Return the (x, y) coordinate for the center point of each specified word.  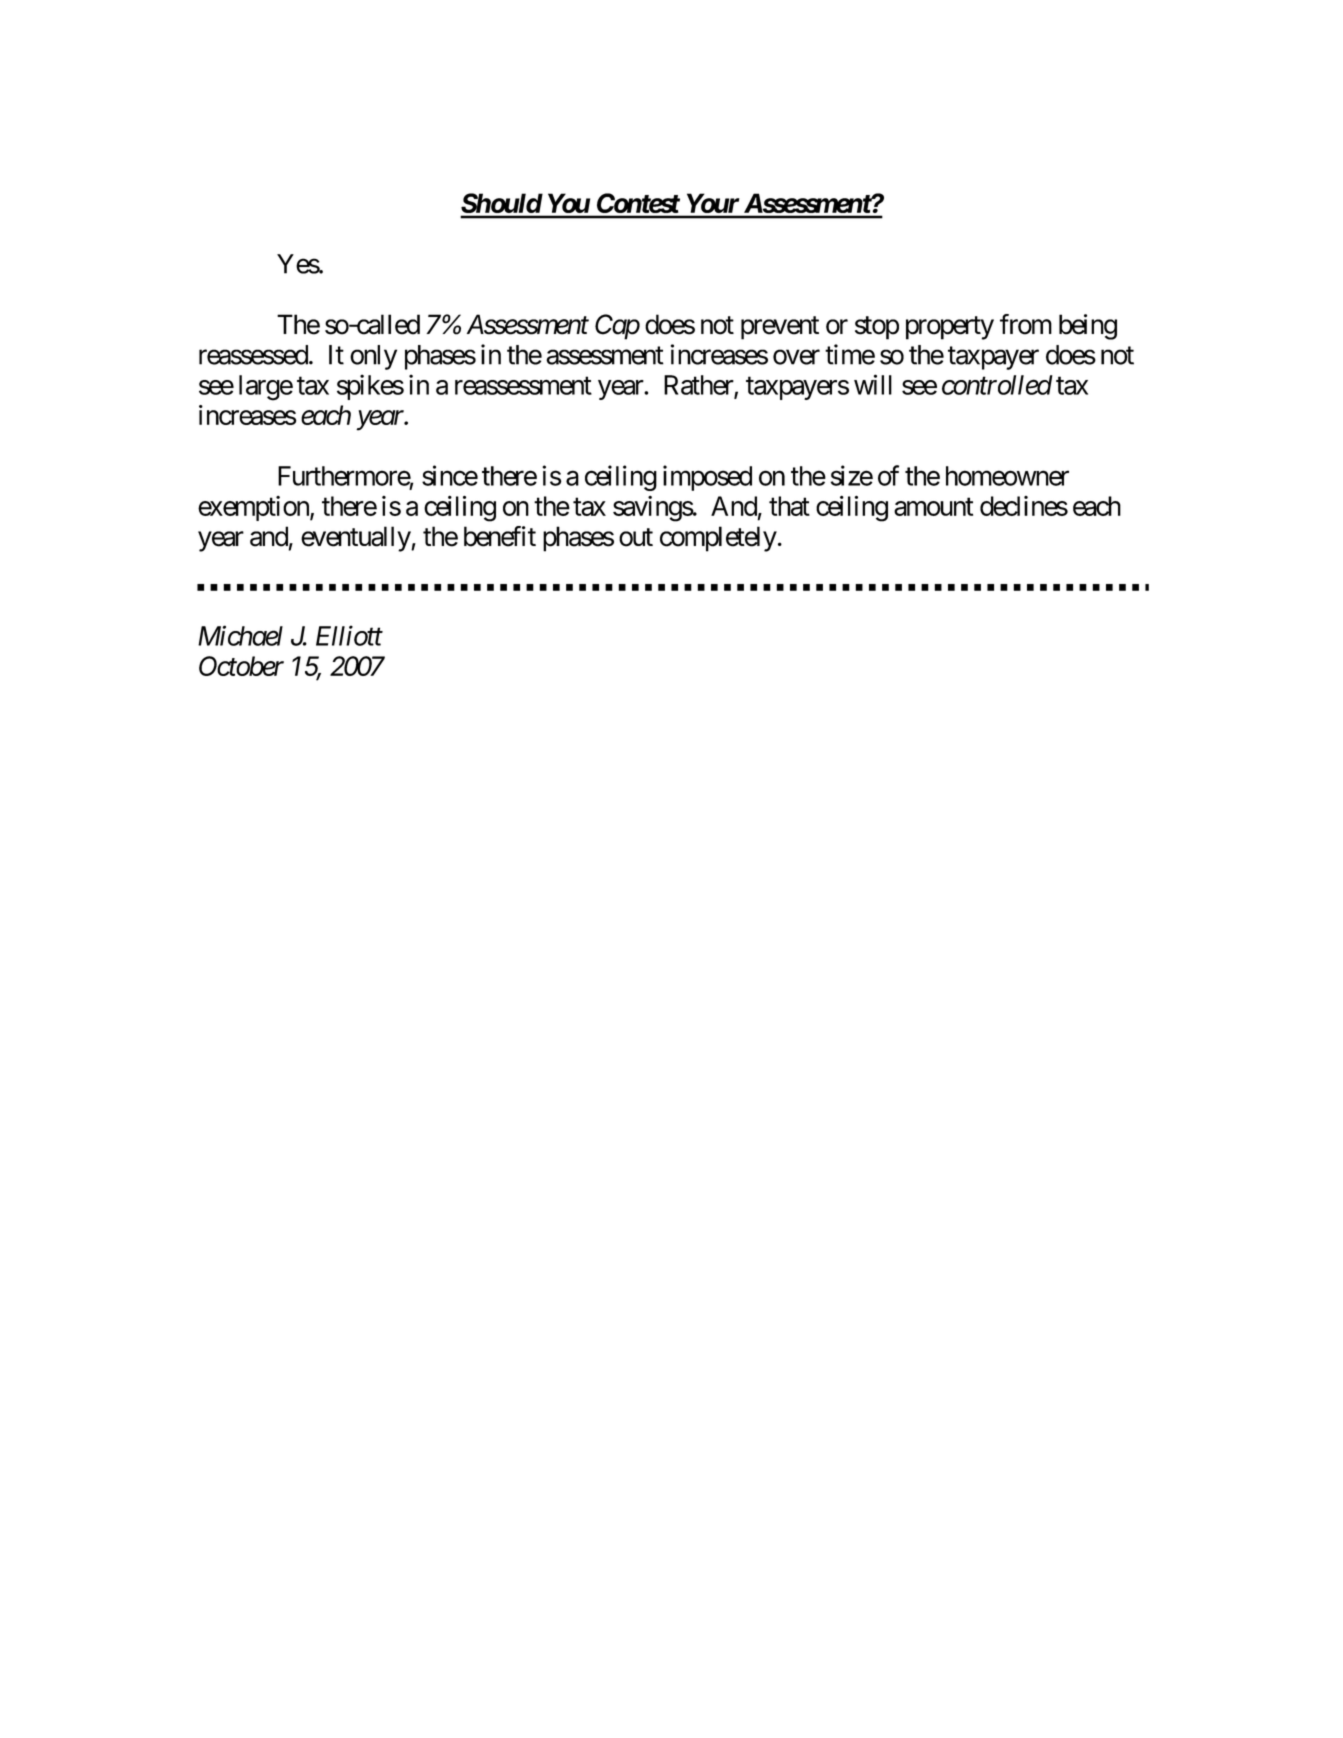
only (373, 357)
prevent (780, 328)
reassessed (253, 355)
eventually (356, 539)
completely (718, 539)
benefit (500, 536)
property (950, 328)
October (241, 666)
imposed (707, 478)
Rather (699, 386)
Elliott (349, 635)
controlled (997, 385)
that (789, 506)
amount (933, 507)
